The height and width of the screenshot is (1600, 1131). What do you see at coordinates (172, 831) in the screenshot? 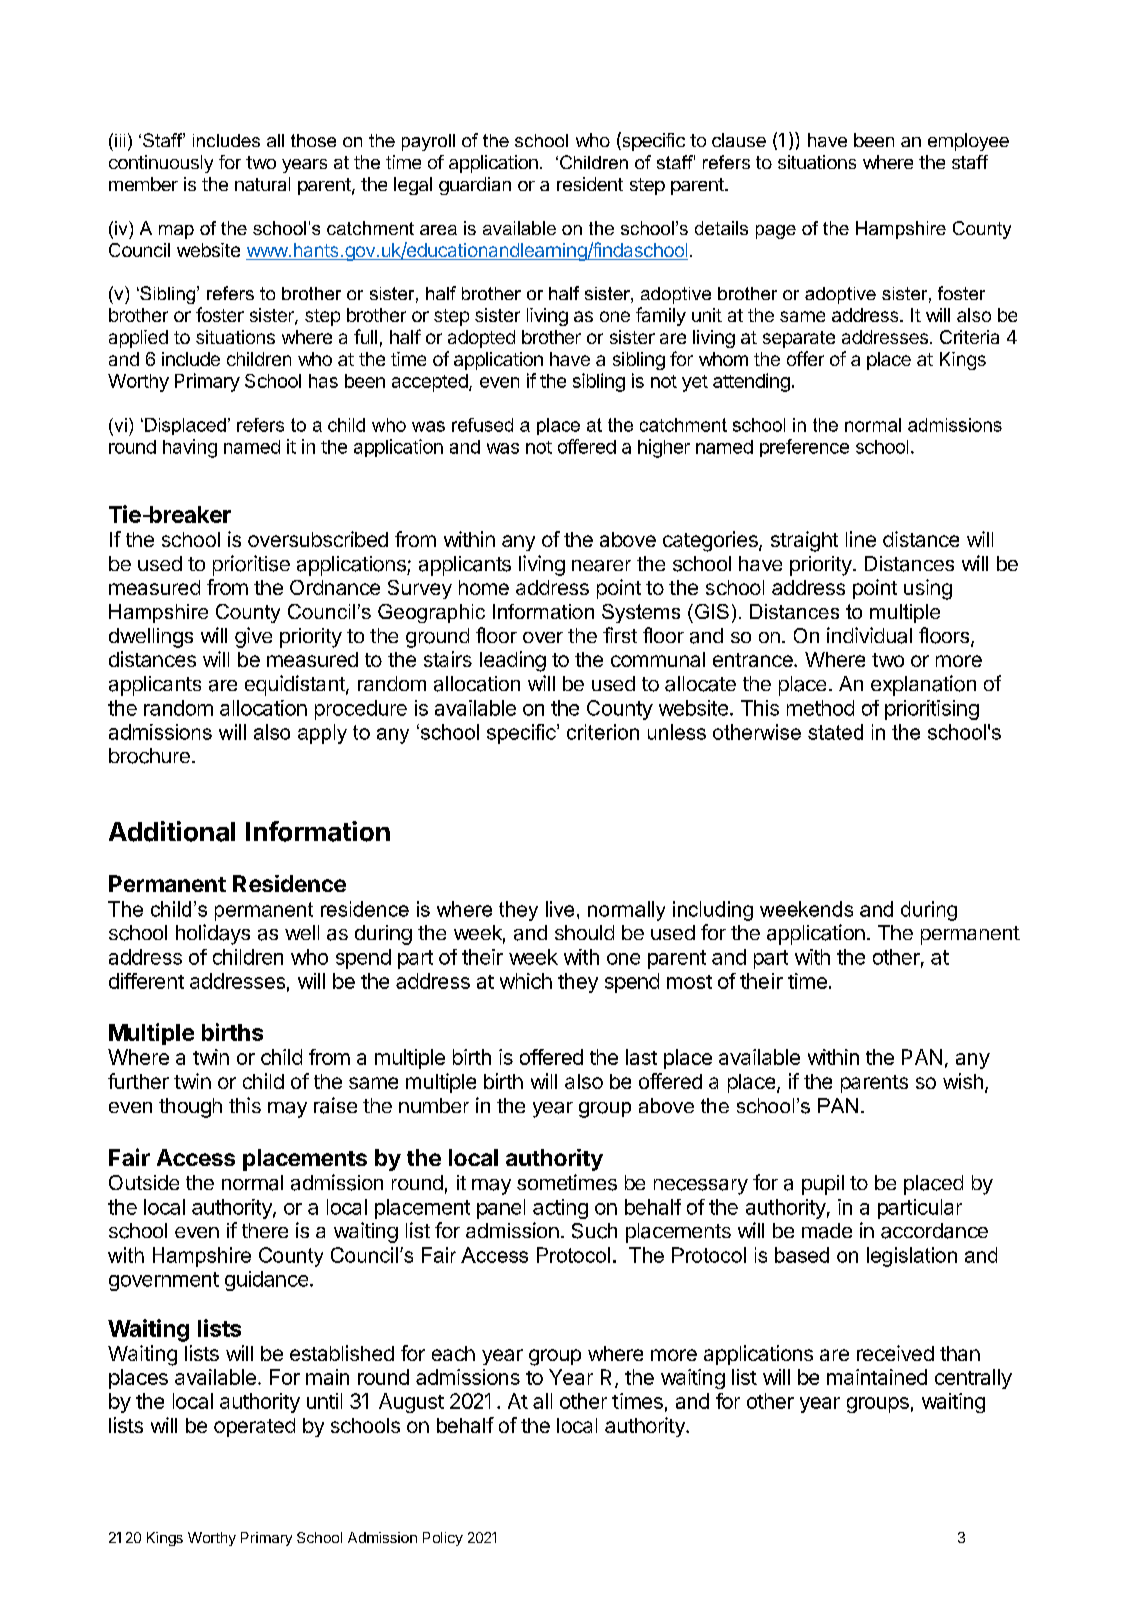
I see `Additional` at bounding box center [172, 831].
